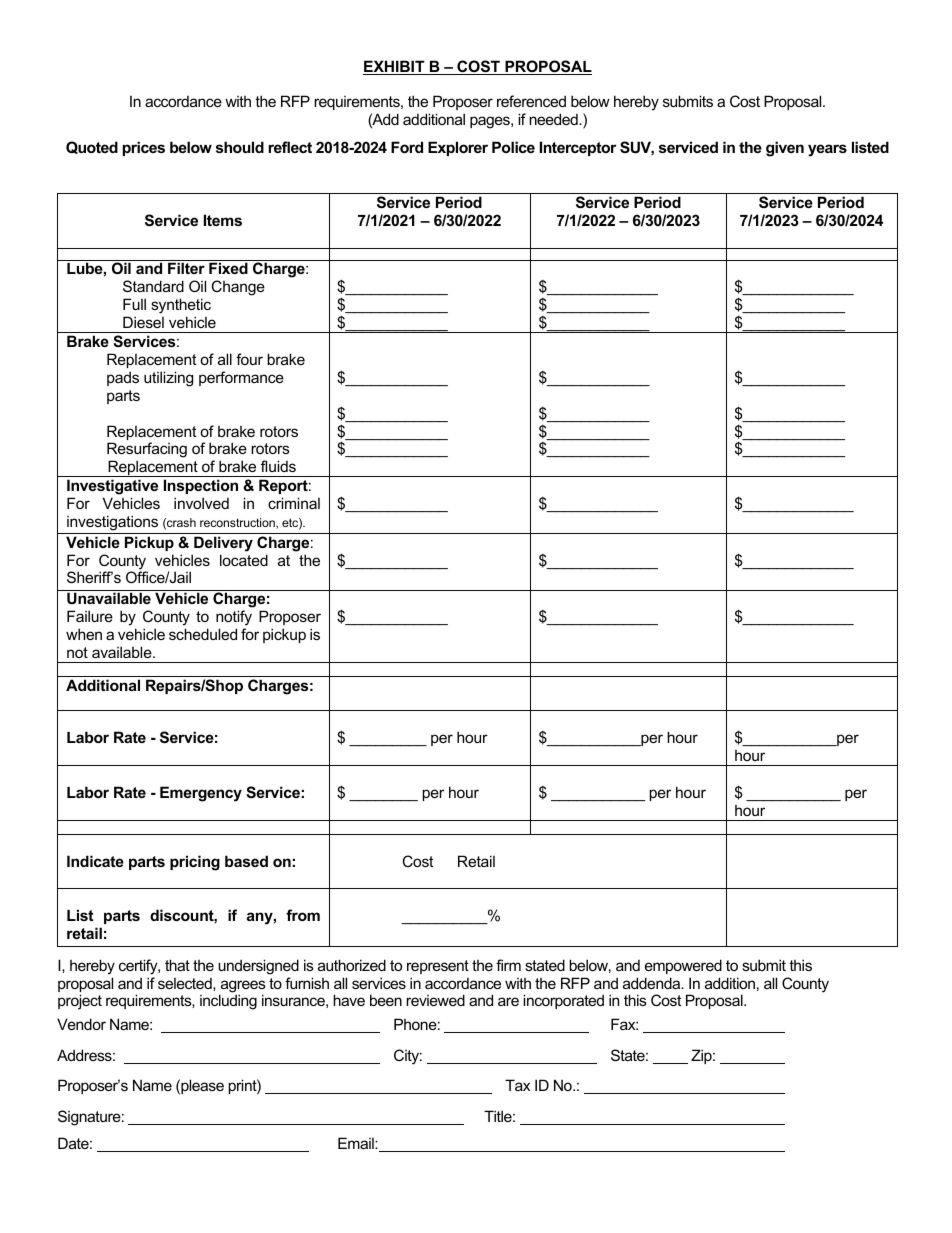 This image has height=1233, width=952. I want to click on Vendor, so click(81, 1024).
